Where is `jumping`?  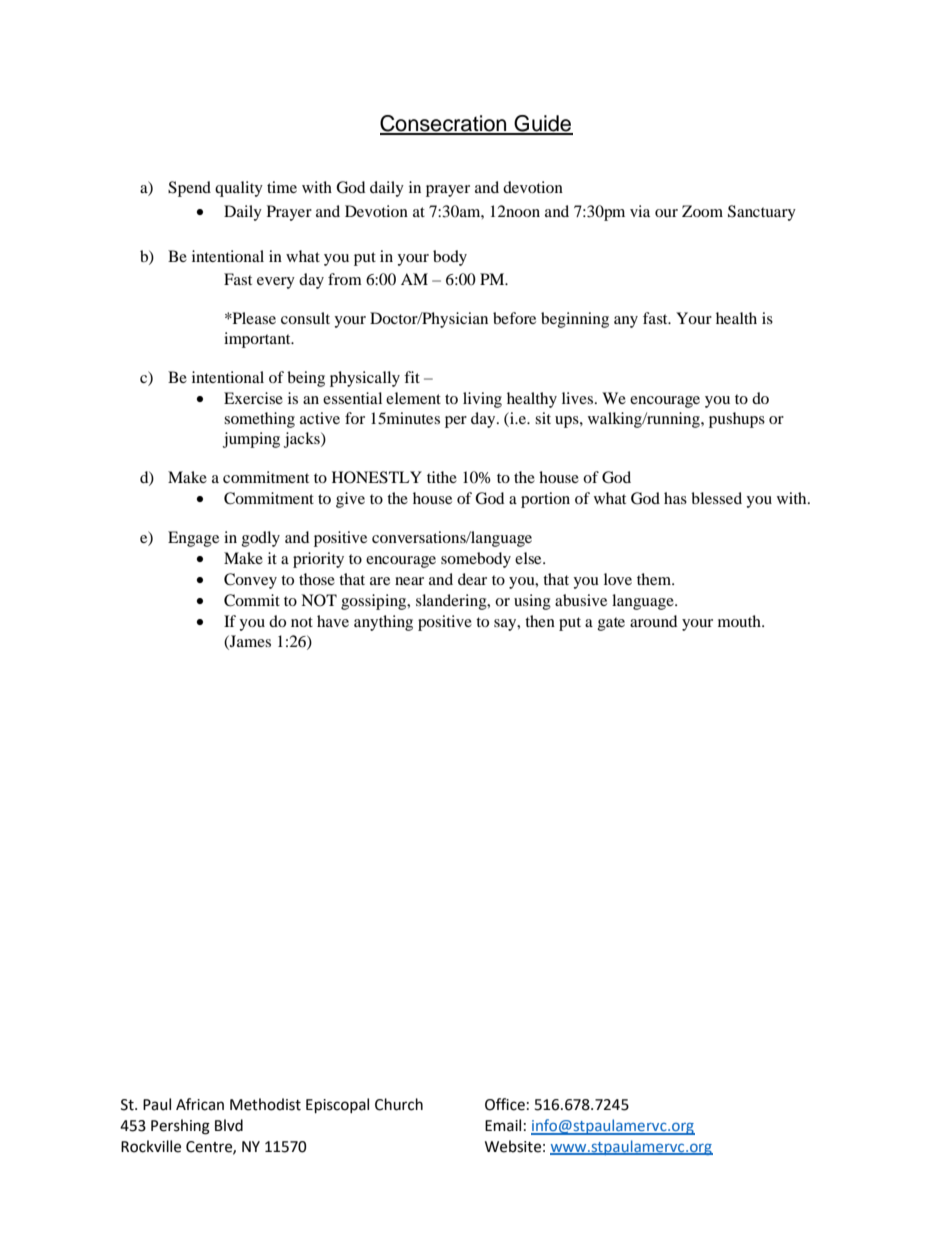 jumping is located at coordinates (251, 440).
